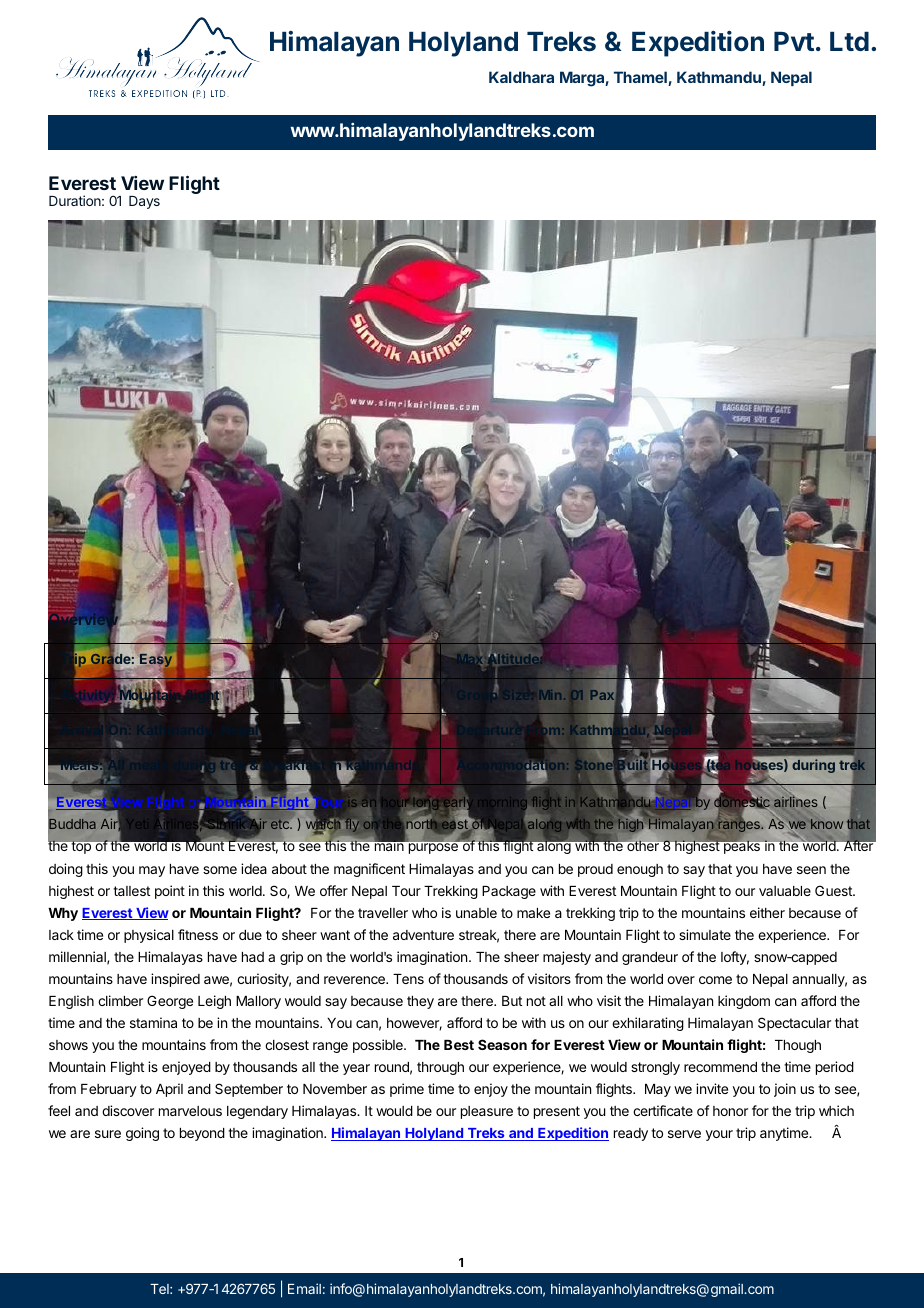  I want to click on Pvt, so click(794, 41).
